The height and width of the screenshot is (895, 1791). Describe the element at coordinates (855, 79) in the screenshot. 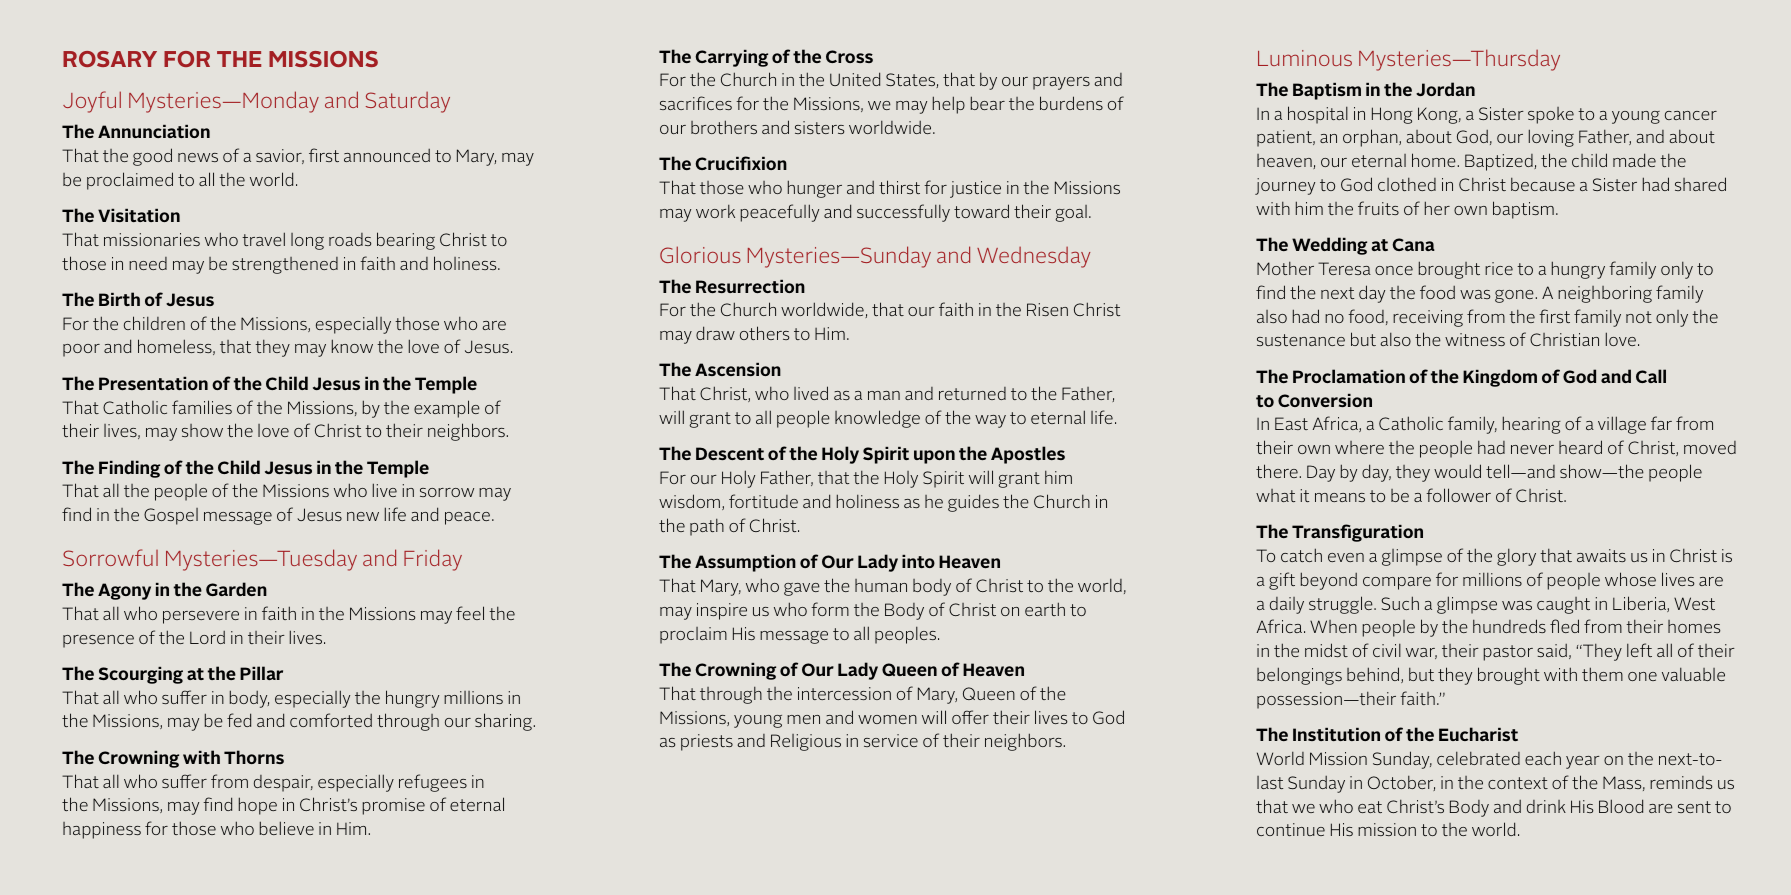

I see `United` at that location.
